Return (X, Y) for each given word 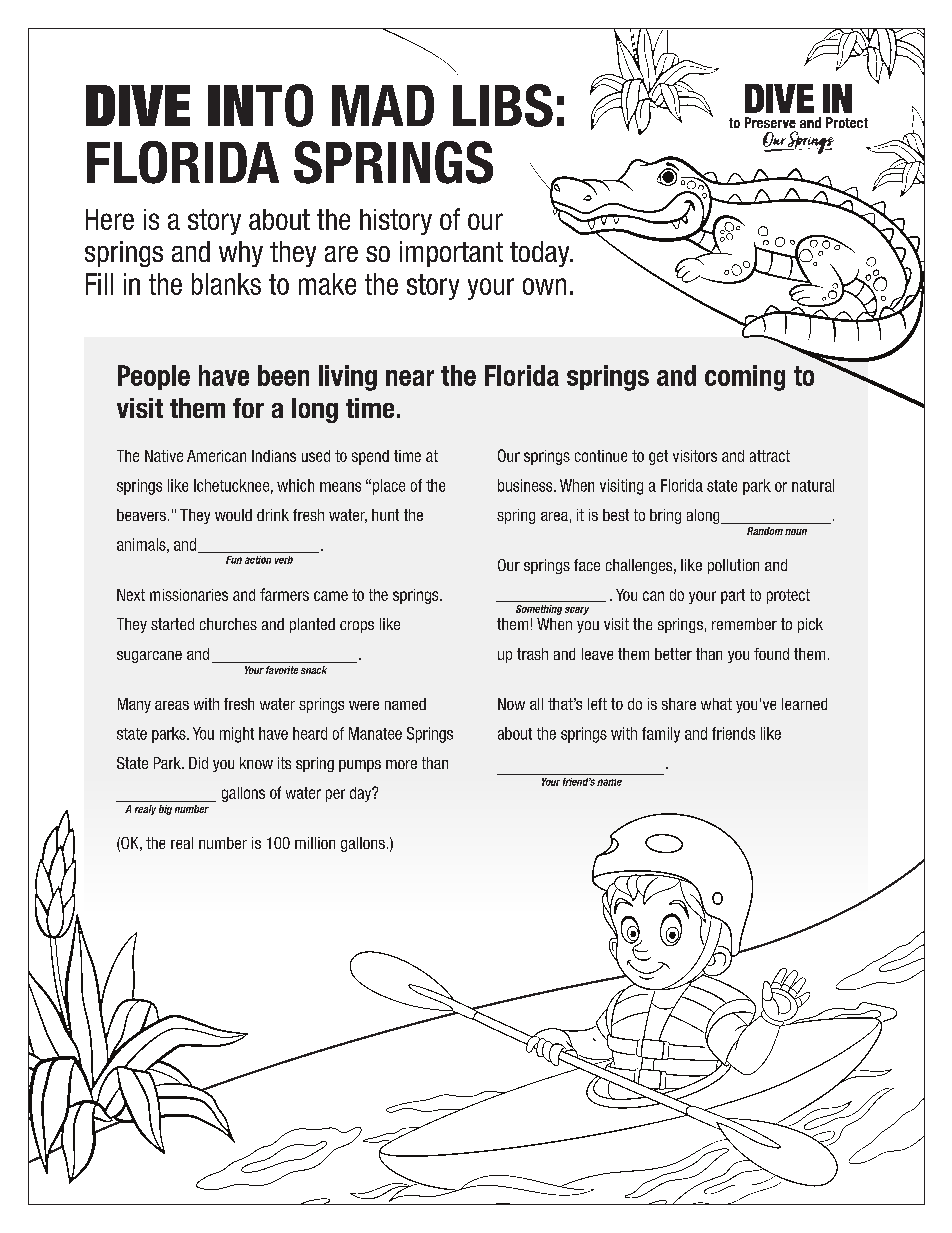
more (401, 764)
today (541, 254)
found (771, 654)
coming (745, 378)
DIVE (138, 105)
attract (770, 456)
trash (532, 654)
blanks (226, 284)
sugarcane (149, 657)
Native (164, 456)
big (165, 810)
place (389, 487)
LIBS (503, 105)
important (451, 254)
